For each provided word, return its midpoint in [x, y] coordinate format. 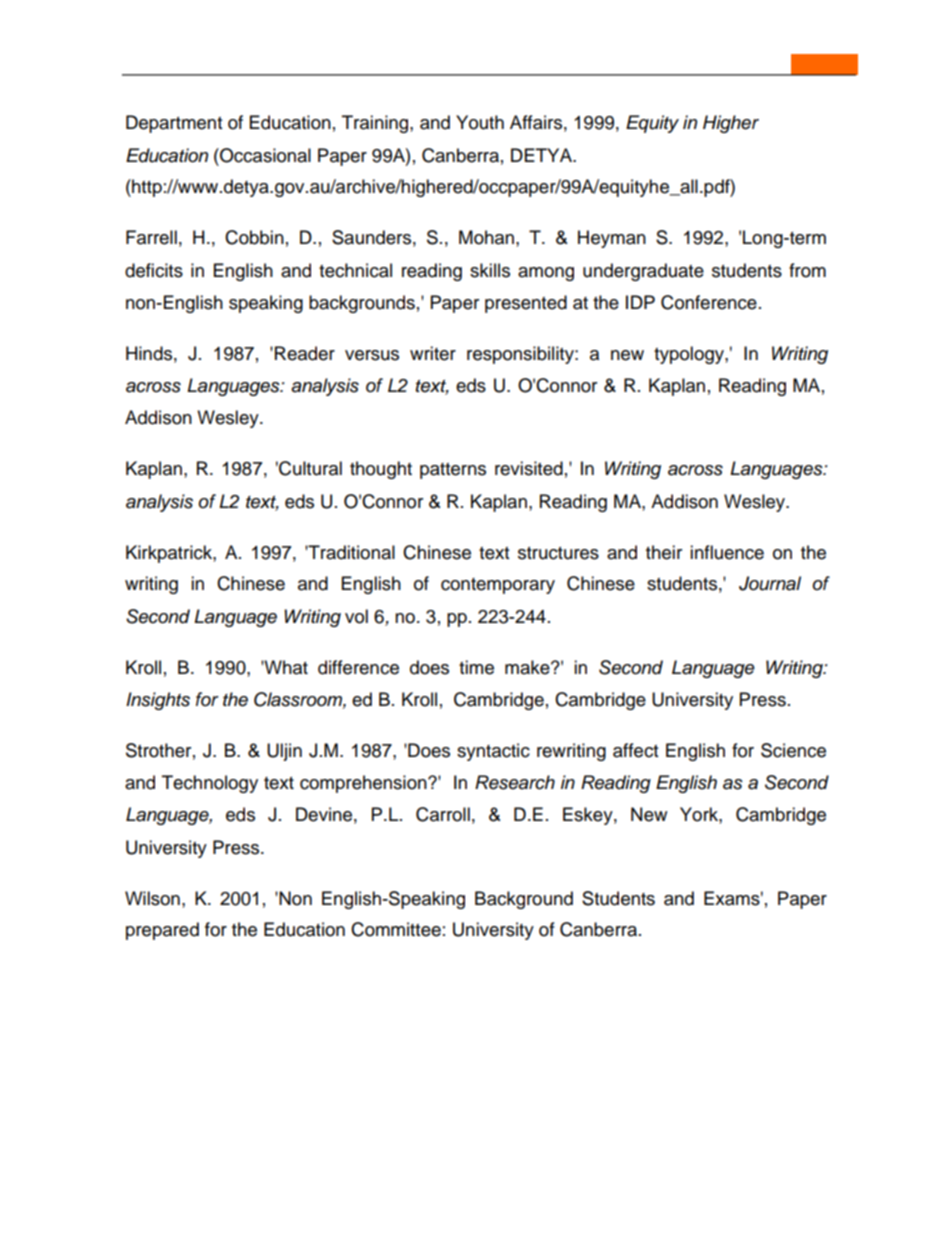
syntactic [493, 752]
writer [433, 353]
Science [793, 750]
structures [558, 553]
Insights [158, 701]
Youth [480, 122]
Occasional [264, 155]
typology [690, 355]
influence [727, 552]
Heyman [612, 239]
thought [381, 470]
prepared [162, 931]
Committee [396, 929]
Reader [305, 353]
